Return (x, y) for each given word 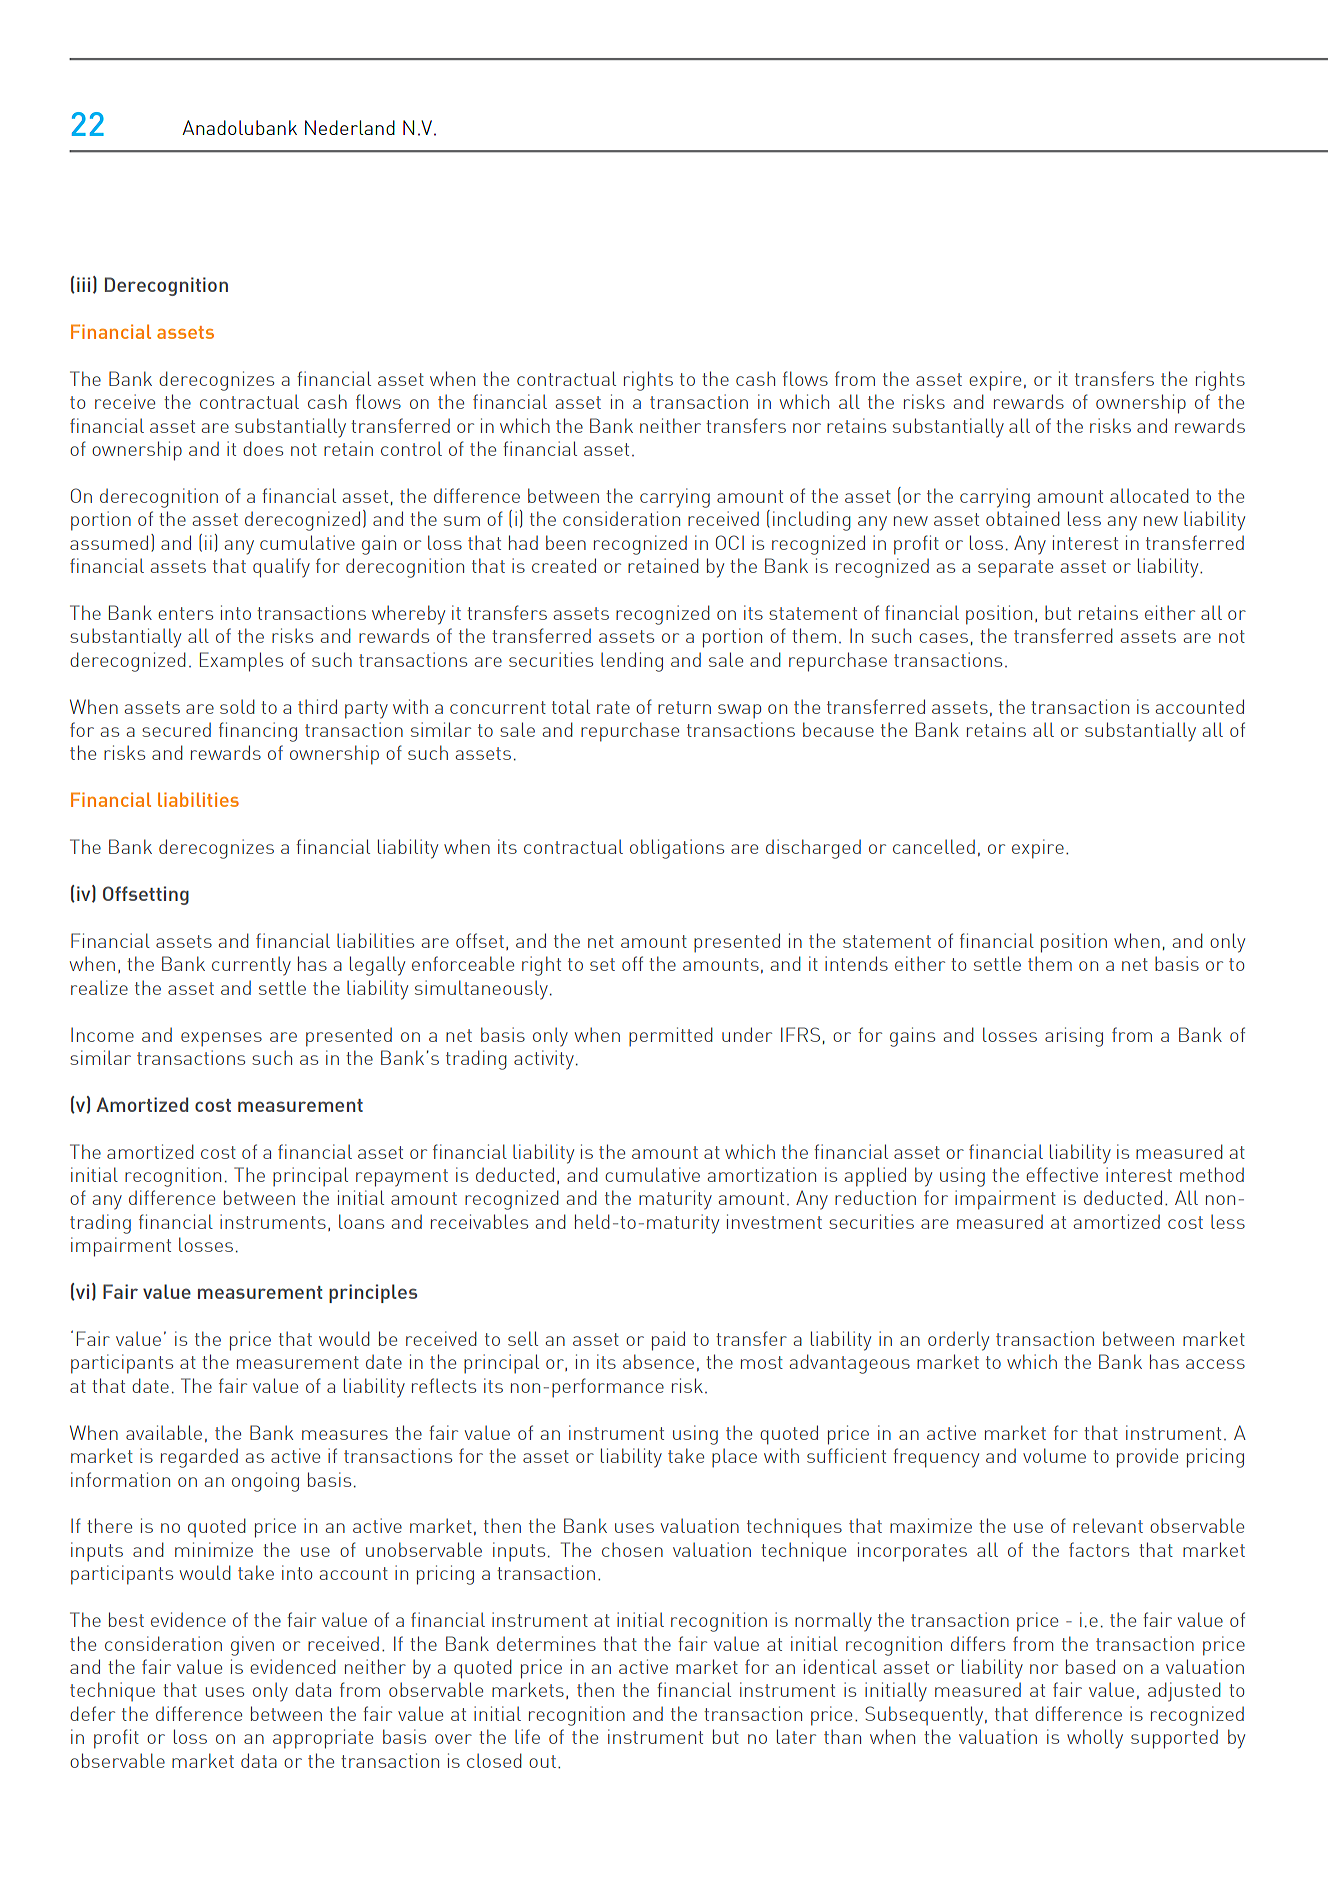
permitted (671, 1036)
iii (83, 284)
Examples (241, 662)
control (411, 448)
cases (943, 638)
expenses (221, 1039)
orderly (958, 1341)
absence (658, 1361)
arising (1074, 1037)
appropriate (323, 1739)
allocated (1149, 495)
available (164, 1432)
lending (632, 662)
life (527, 1736)
